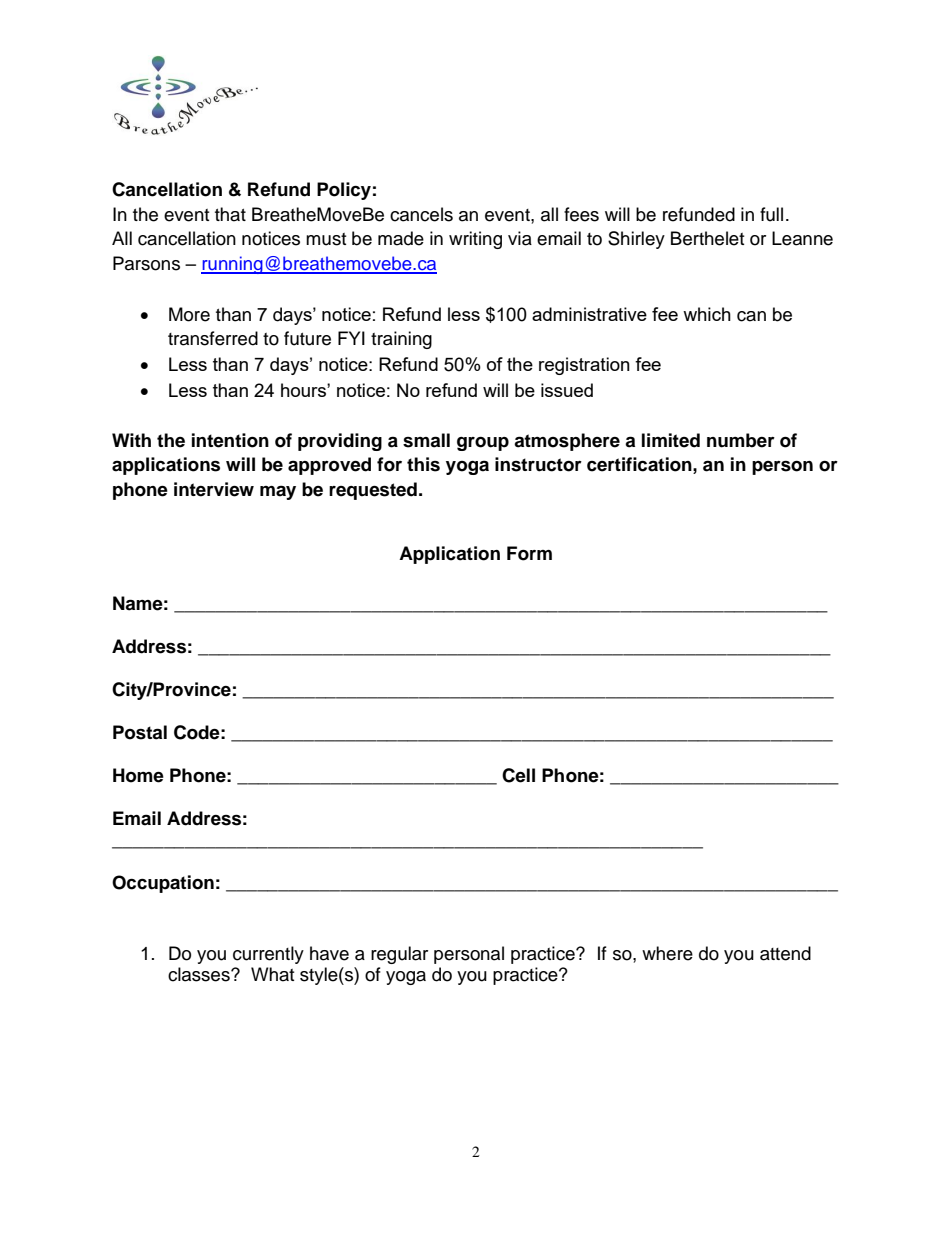 This page has height=1233, width=952. What do you see at coordinates (741, 440) in the page?
I see `number` at bounding box center [741, 440].
